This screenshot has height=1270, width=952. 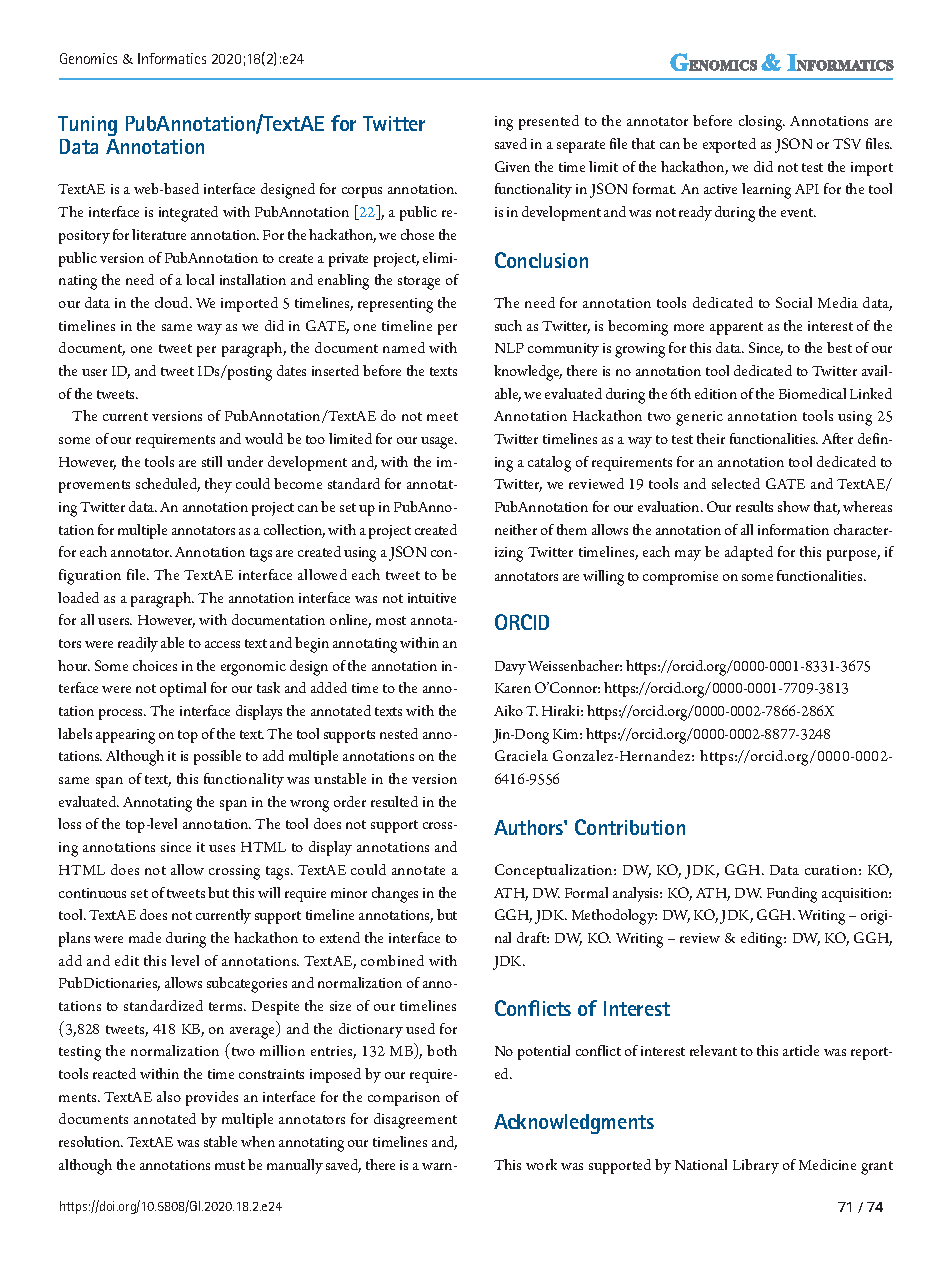 What do you see at coordinates (762, 123) in the screenshot?
I see `closing` at bounding box center [762, 123].
